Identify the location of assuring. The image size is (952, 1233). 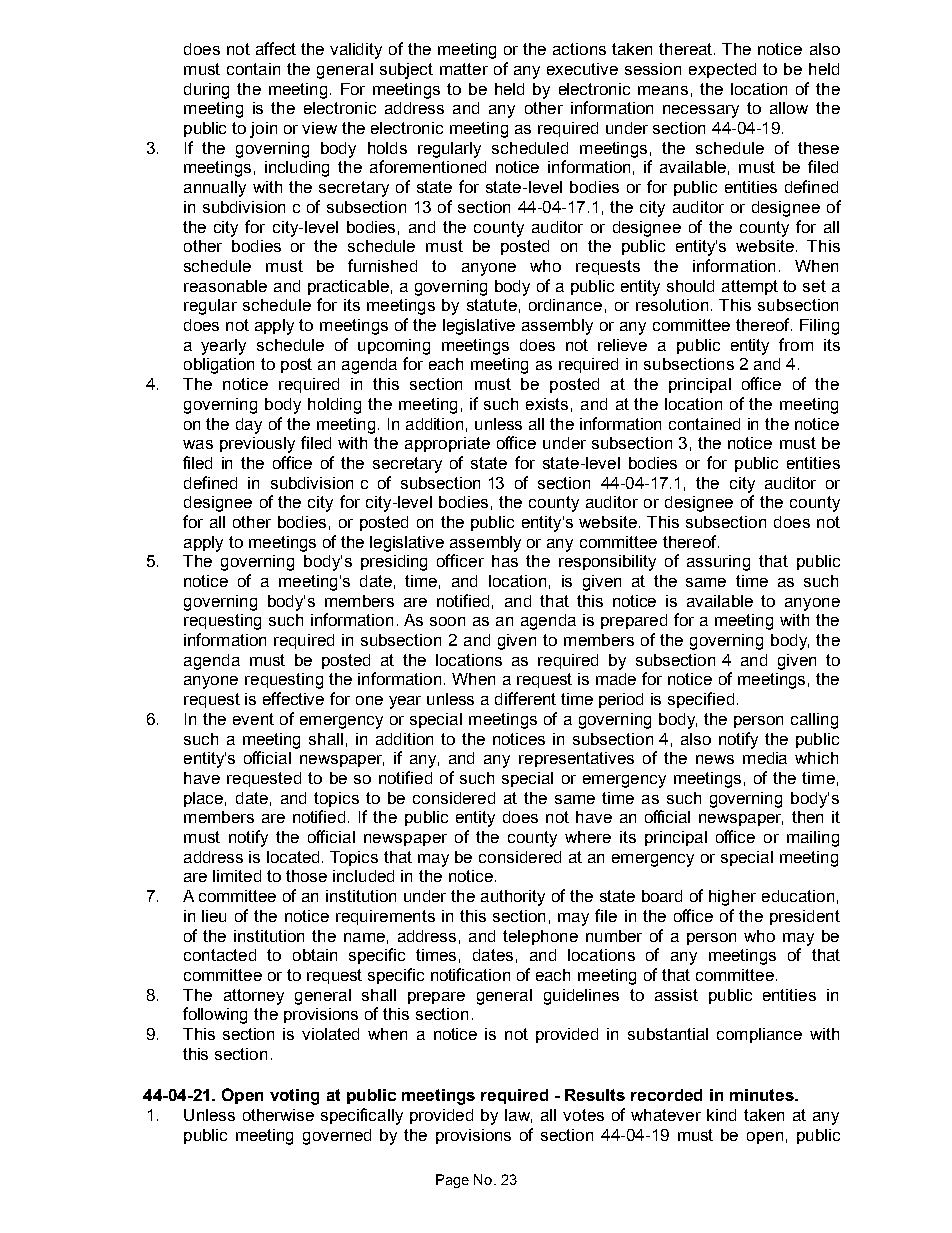
(718, 563).
